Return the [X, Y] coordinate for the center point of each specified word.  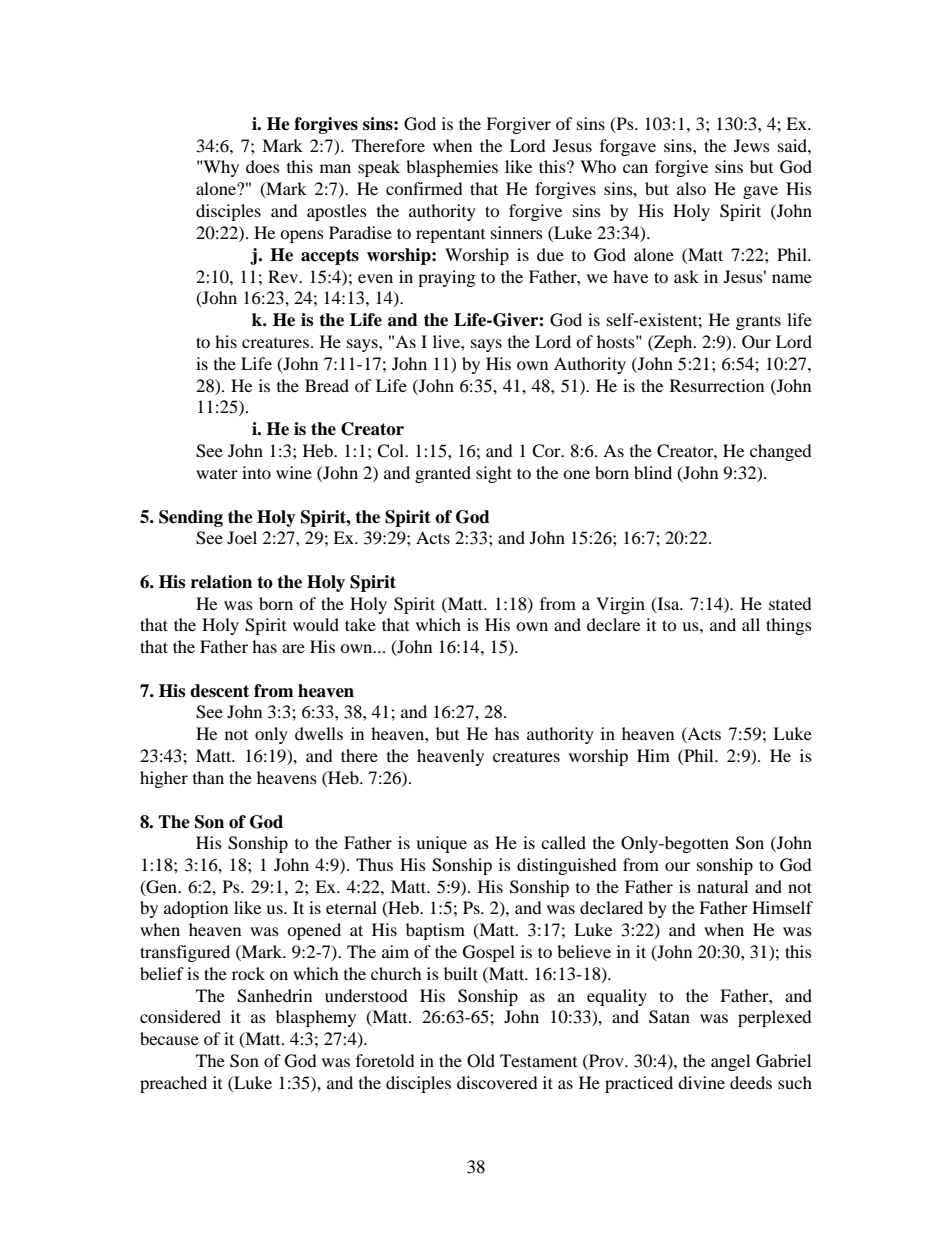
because [169, 1038]
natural [722, 886]
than [208, 777]
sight [494, 474]
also [691, 188]
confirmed [424, 188]
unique [441, 844]
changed [781, 452]
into [256, 472]
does [263, 166]
